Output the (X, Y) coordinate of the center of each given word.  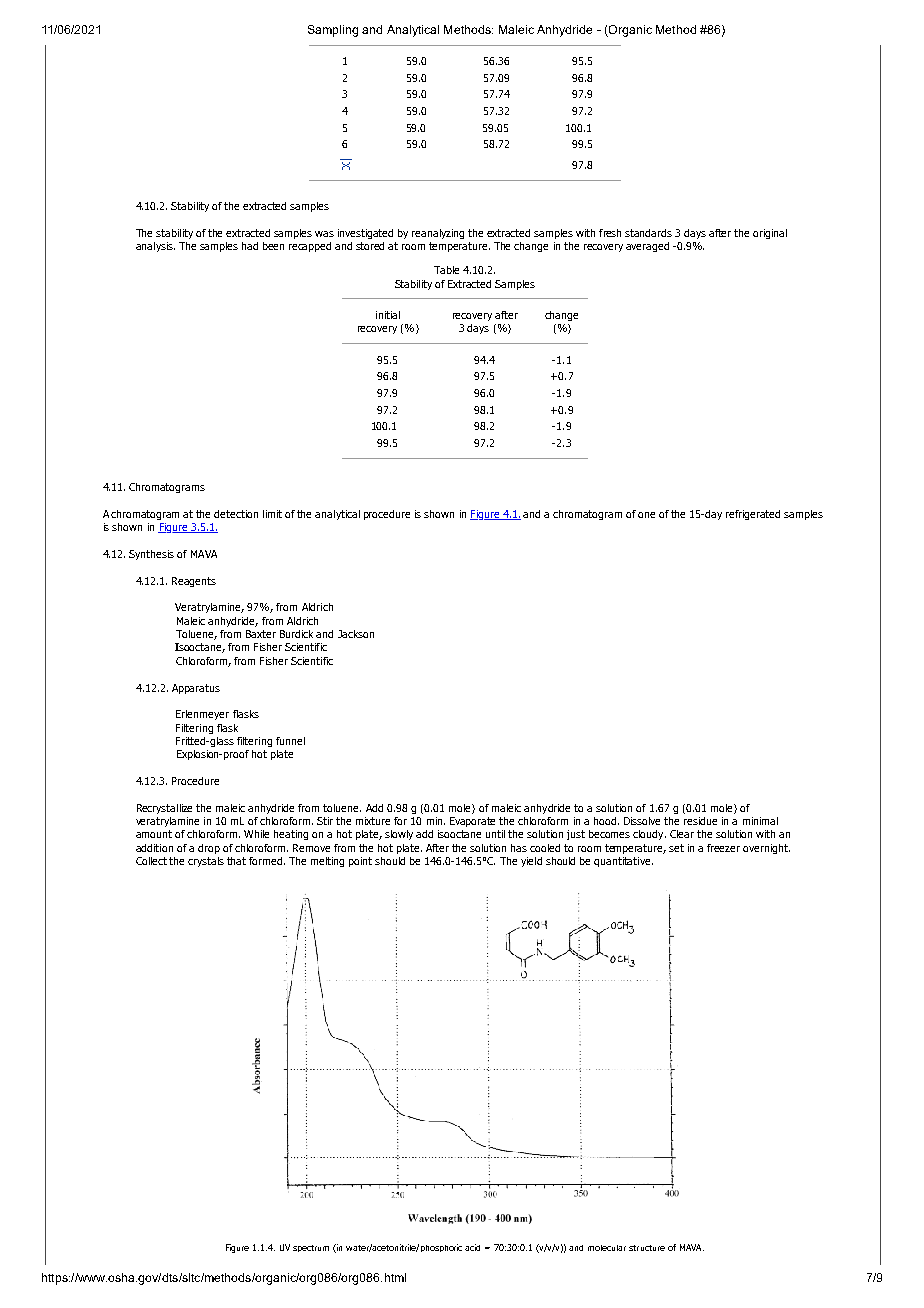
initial (388, 315)
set (676, 848)
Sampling (333, 31)
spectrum (311, 1248)
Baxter (261, 634)
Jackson (356, 634)
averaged (647, 247)
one (646, 515)
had (250, 246)
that (236, 861)
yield (531, 862)
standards (648, 233)
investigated (365, 234)
